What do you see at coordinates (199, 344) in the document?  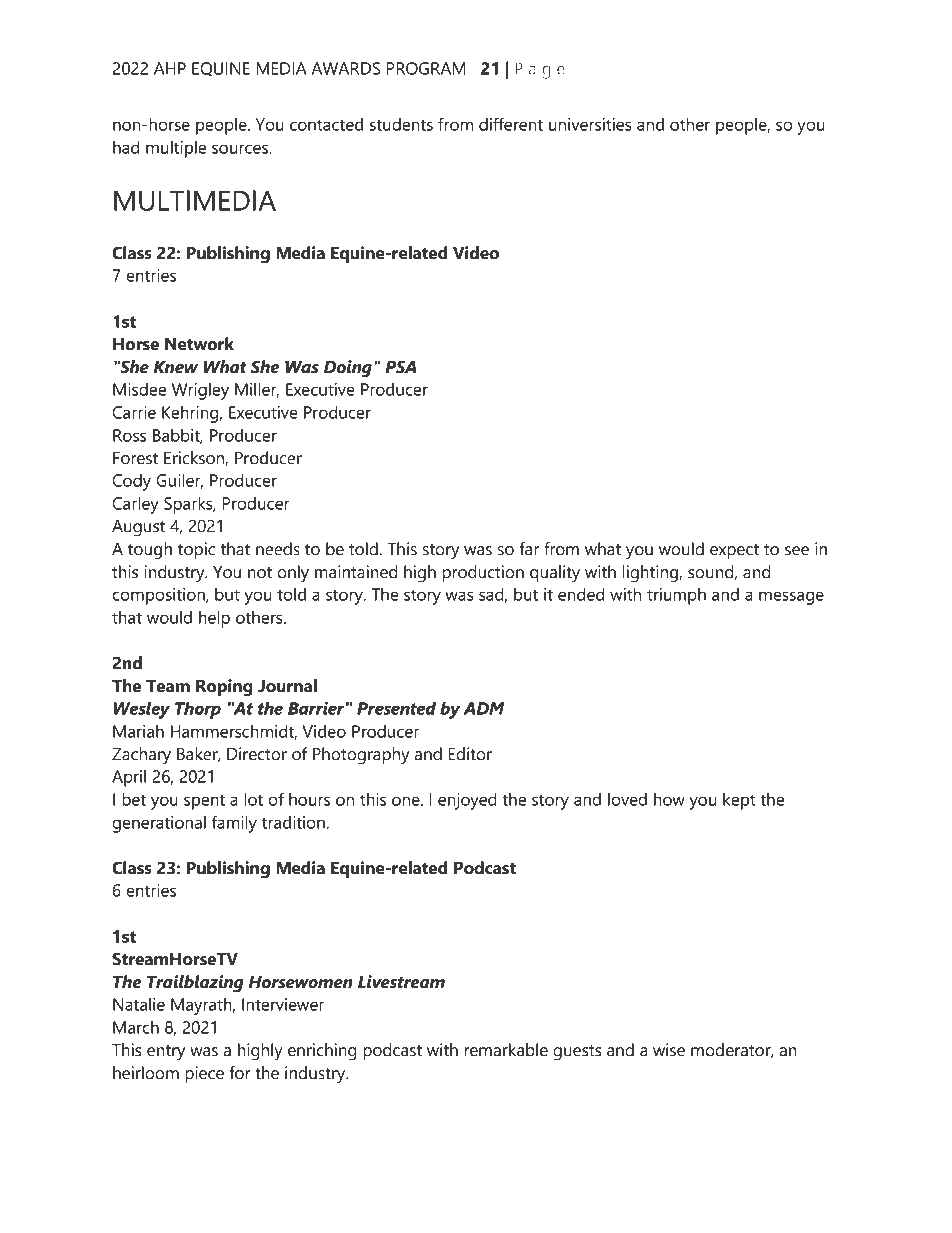 I see `Network` at bounding box center [199, 344].
